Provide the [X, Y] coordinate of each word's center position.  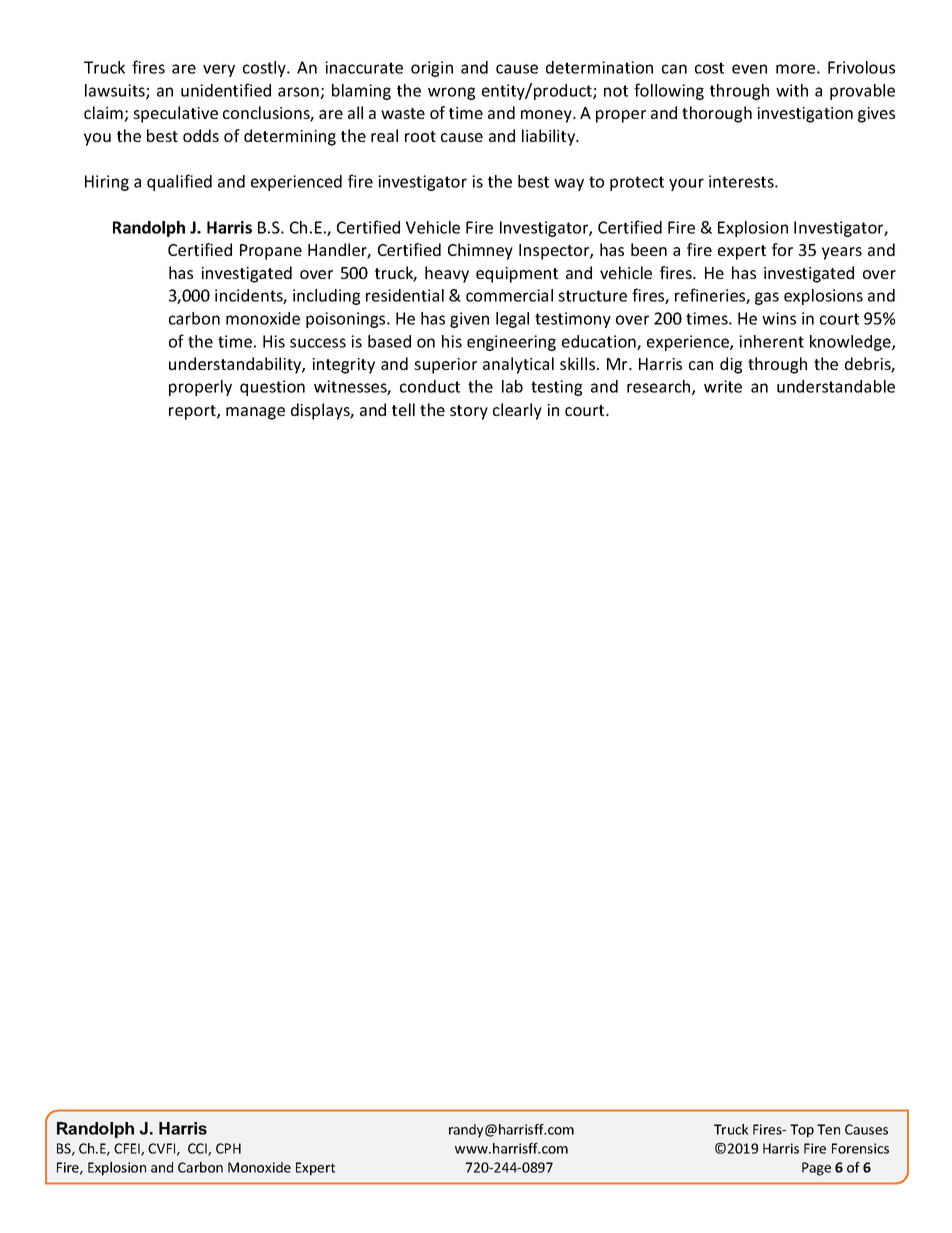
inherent [771, 341]
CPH [228, 1148]
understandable [836, 386]
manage [255, 413]
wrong [451, 93]
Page [816, 1169]
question [272, 388]
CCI [198, 1149]
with [792, 90]
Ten [828, 1129]
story [469, 412]
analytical [518, 365]
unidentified [226, 90]
